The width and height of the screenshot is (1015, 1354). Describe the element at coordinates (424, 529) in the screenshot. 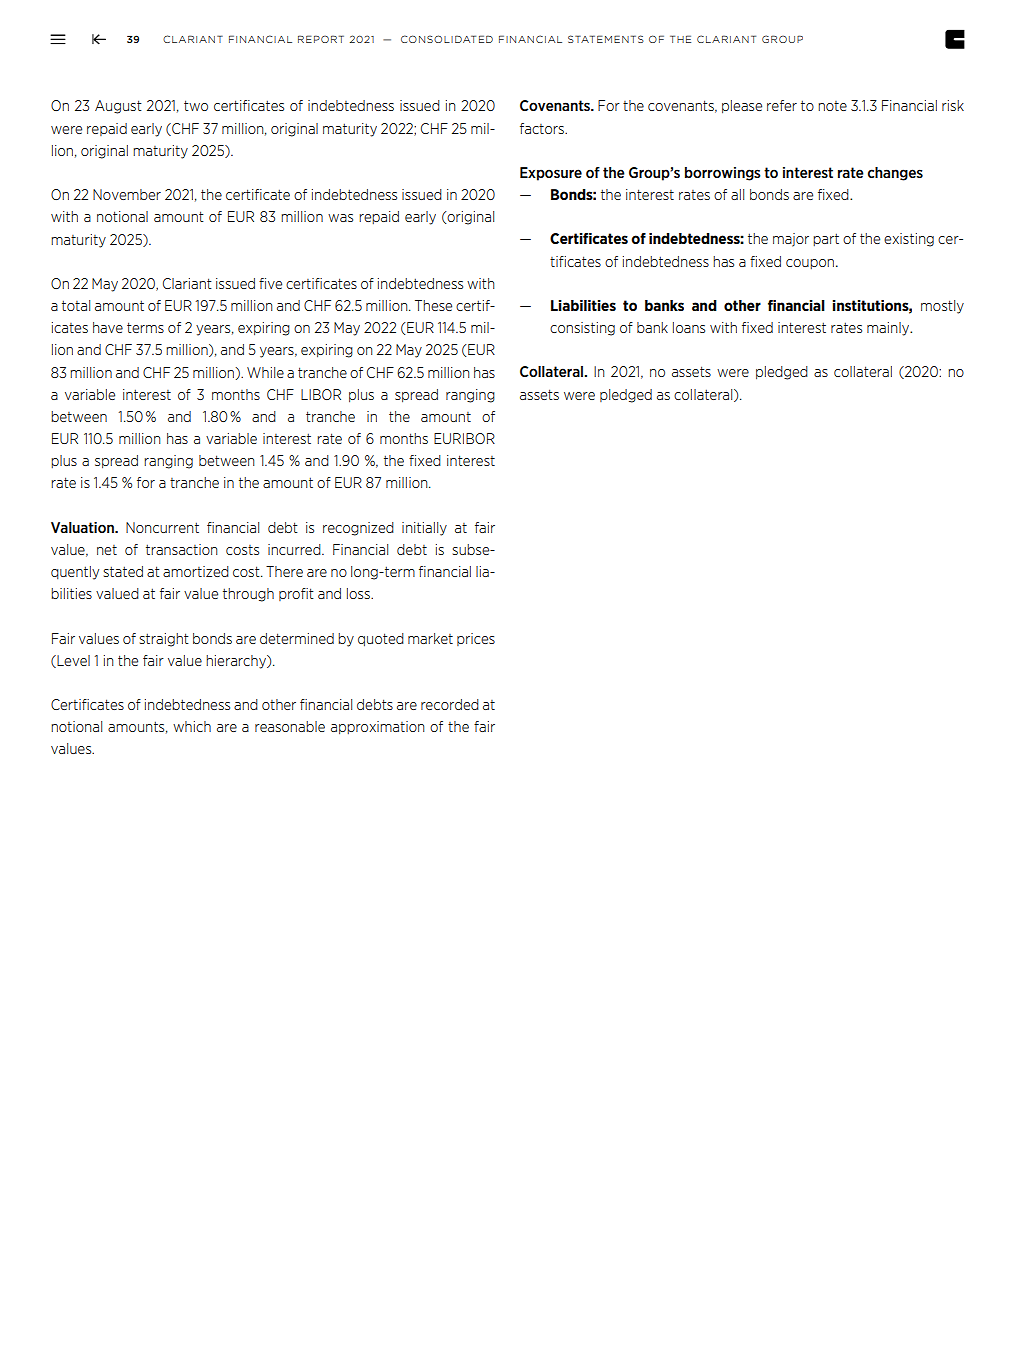

I see `initially` at that location.
